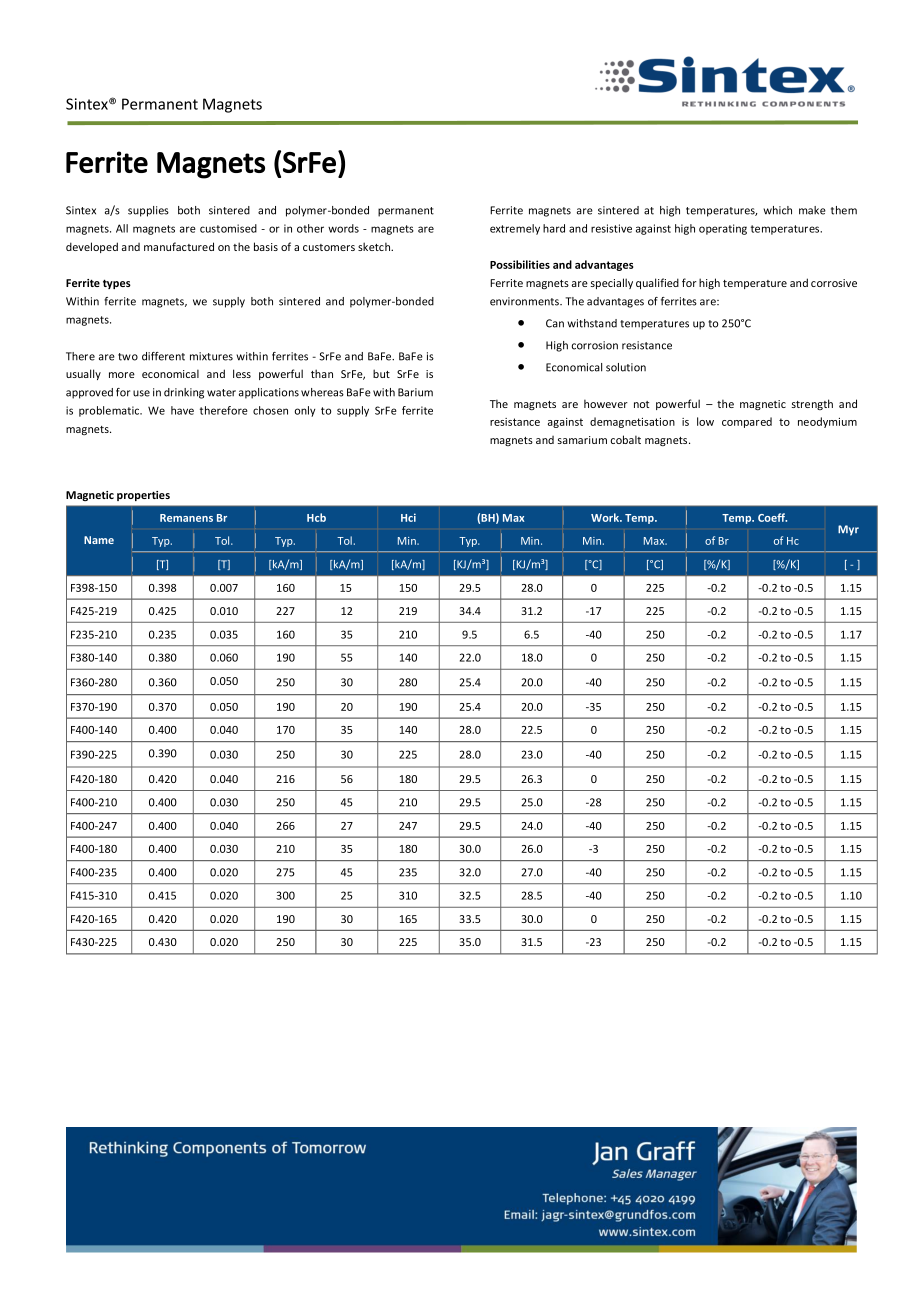 This screenshot has height=1308, width=924. Describe the element at coordinates (594, 345) in the screenshot. I see `corrosion` at that location.
